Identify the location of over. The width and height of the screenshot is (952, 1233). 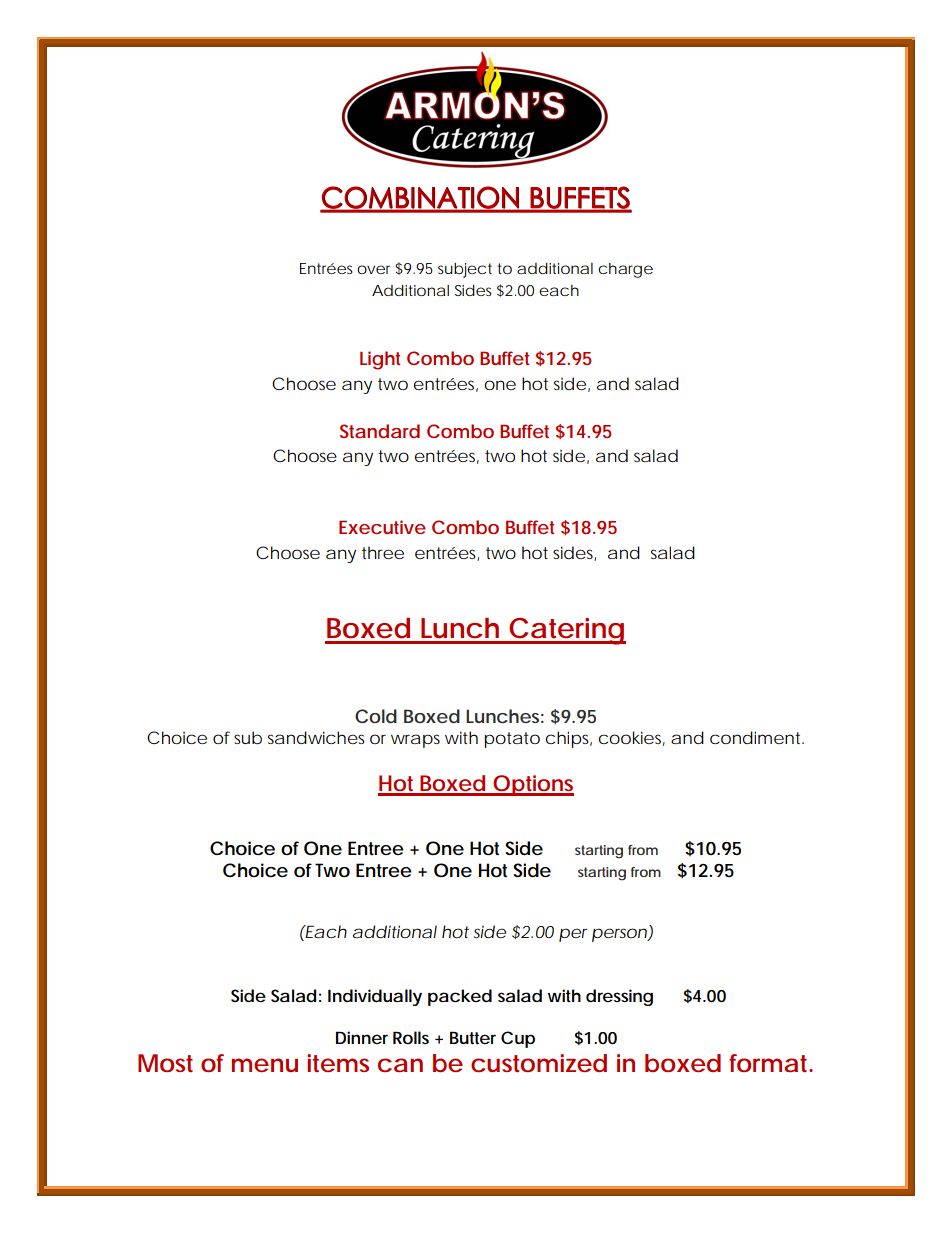
(373, 269).
